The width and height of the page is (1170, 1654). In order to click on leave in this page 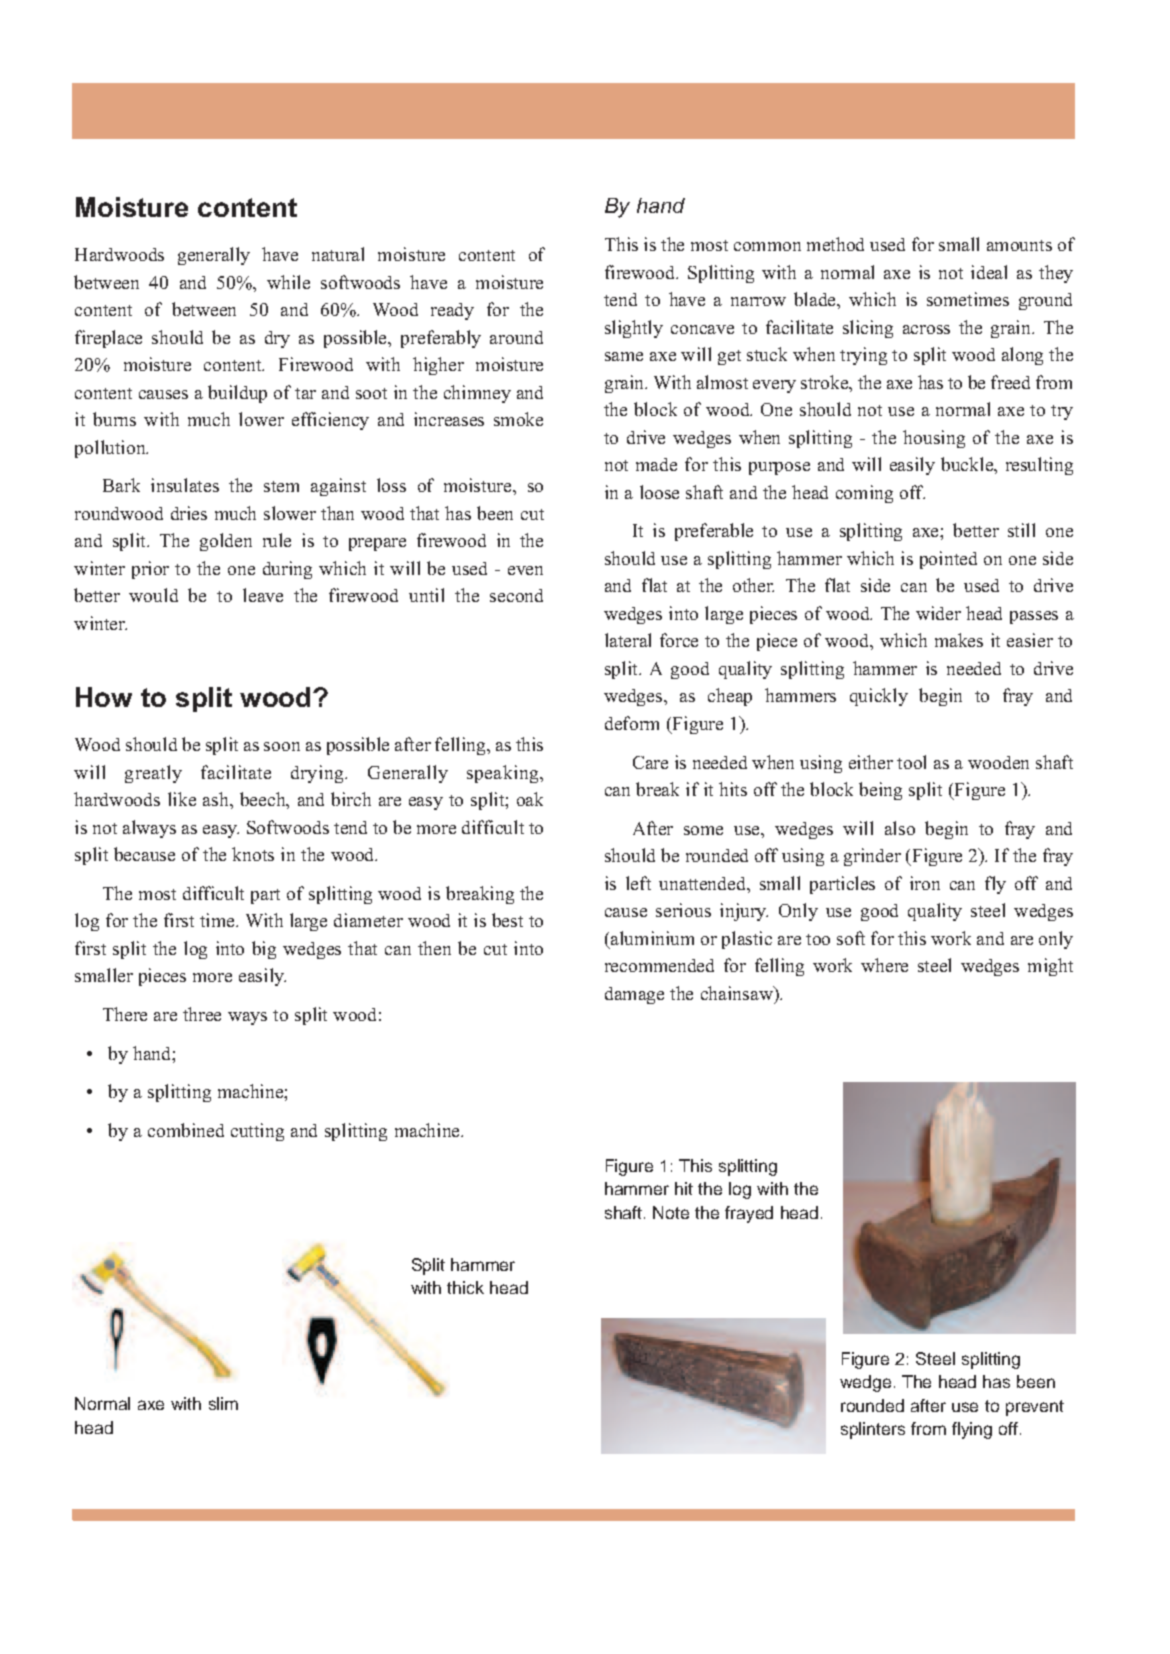, I will do `click(263, 595)`.
